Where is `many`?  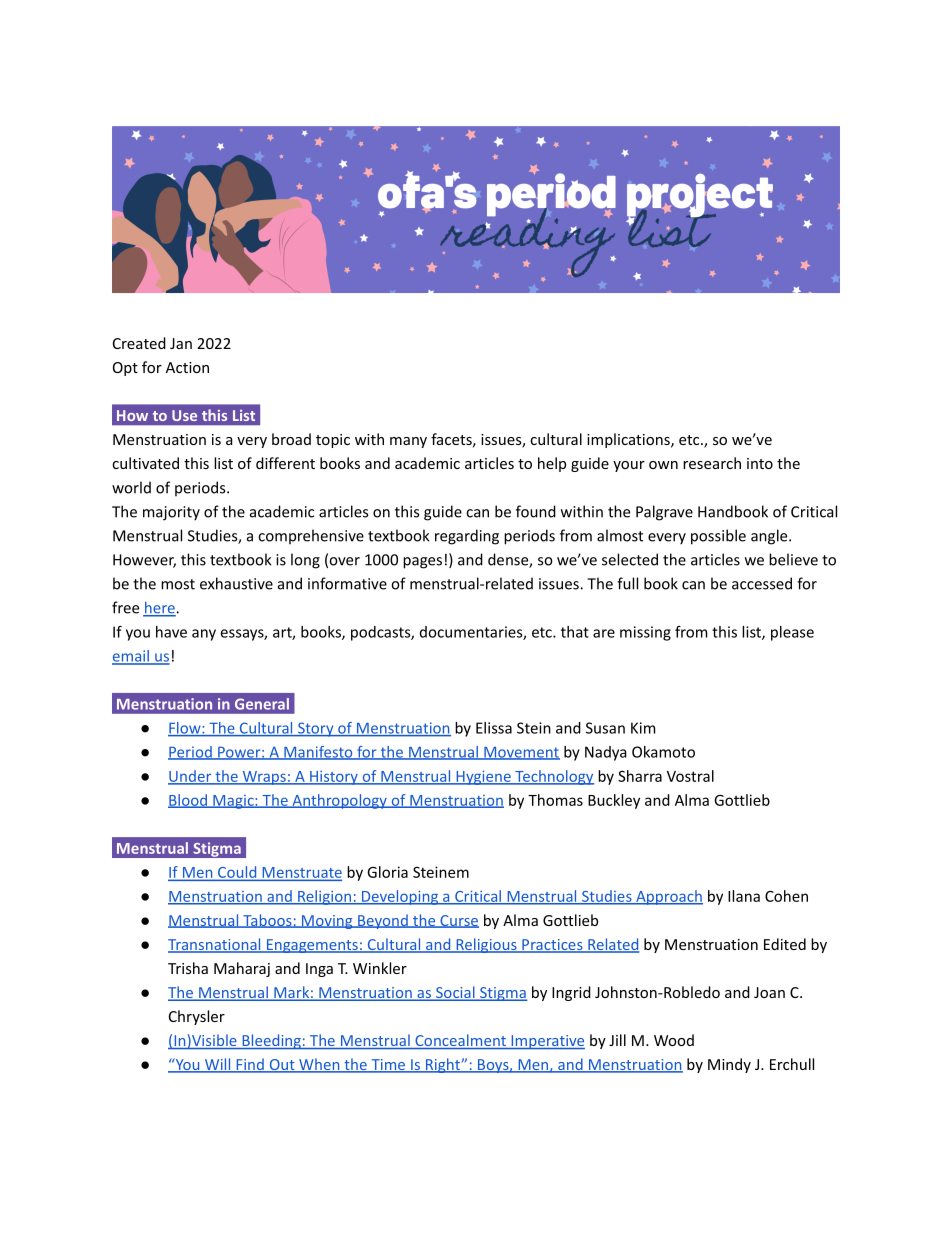 many is located at coordinates (408, 442).
